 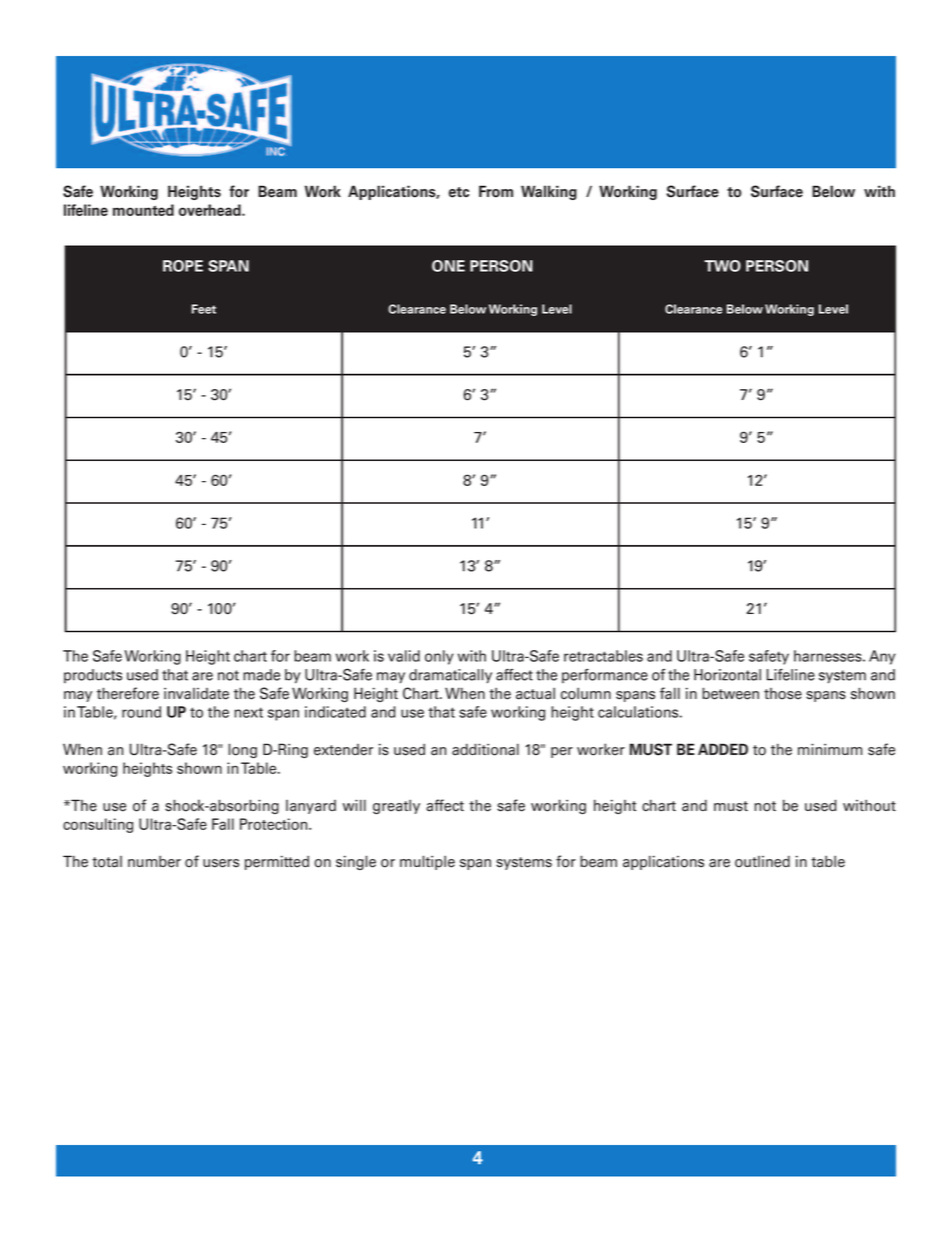 I want to click on TWO, so click(x=722, y=266).
